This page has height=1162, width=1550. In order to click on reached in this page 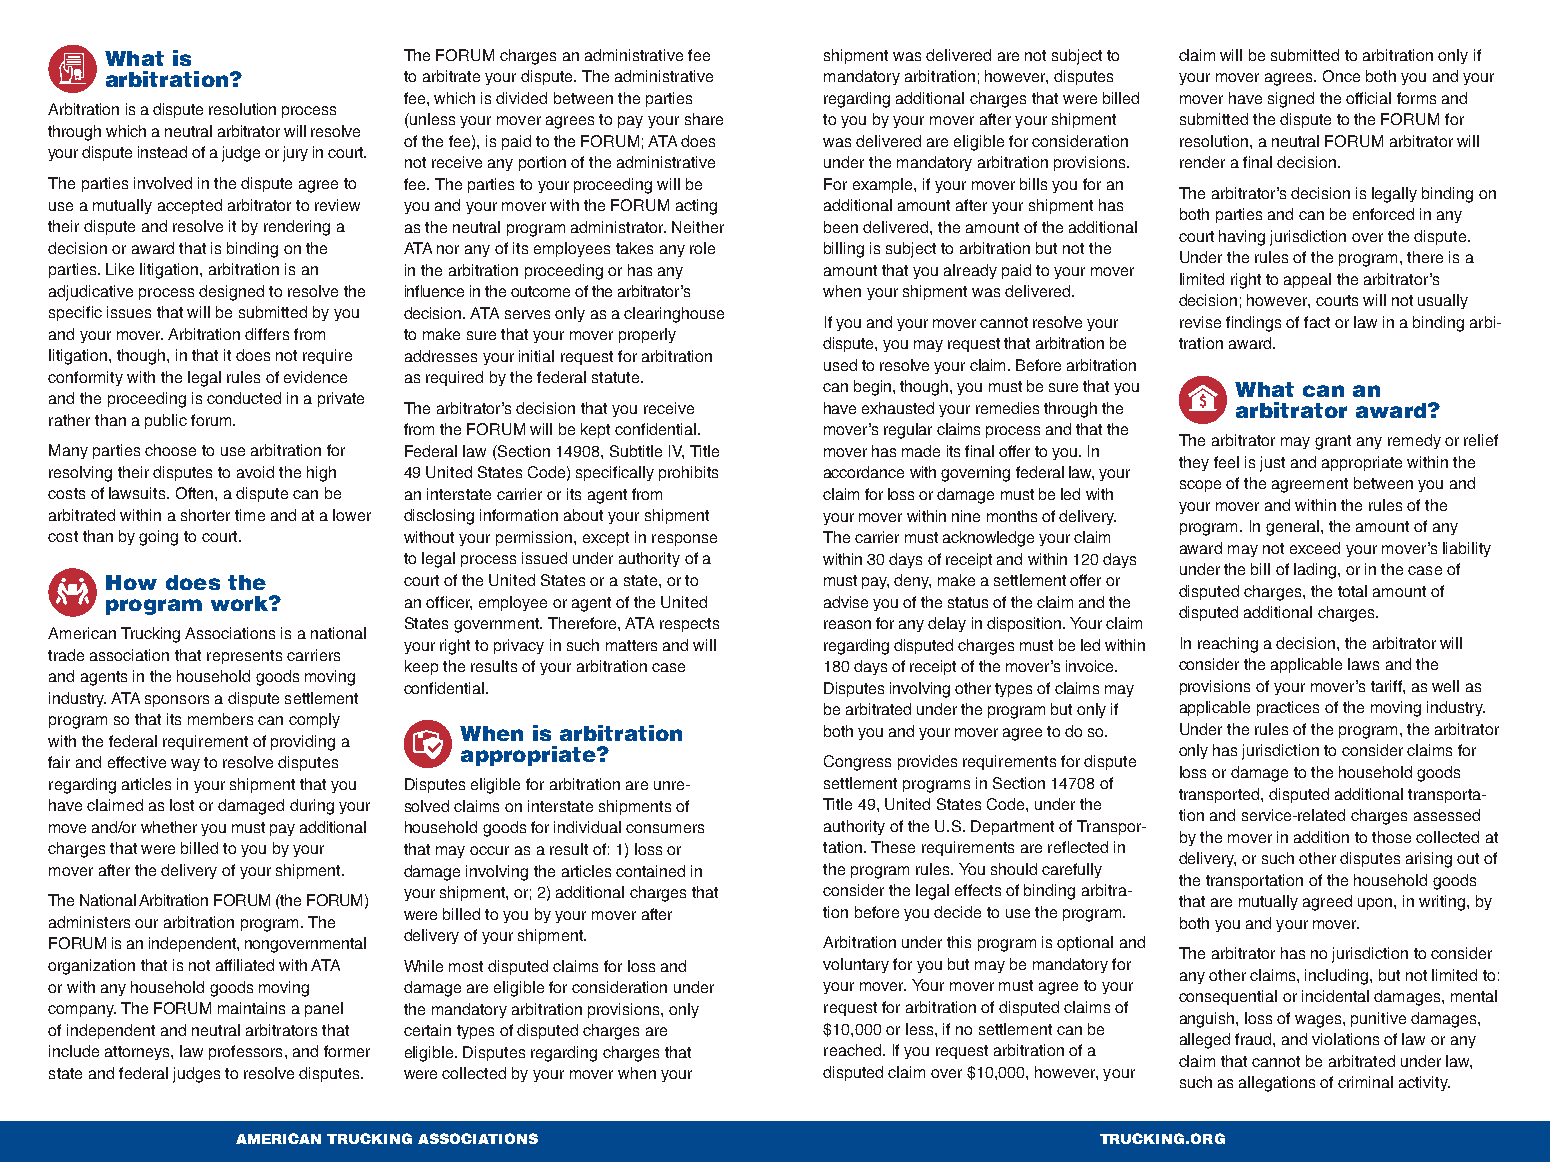, I will do `click(852, 1050)`.
